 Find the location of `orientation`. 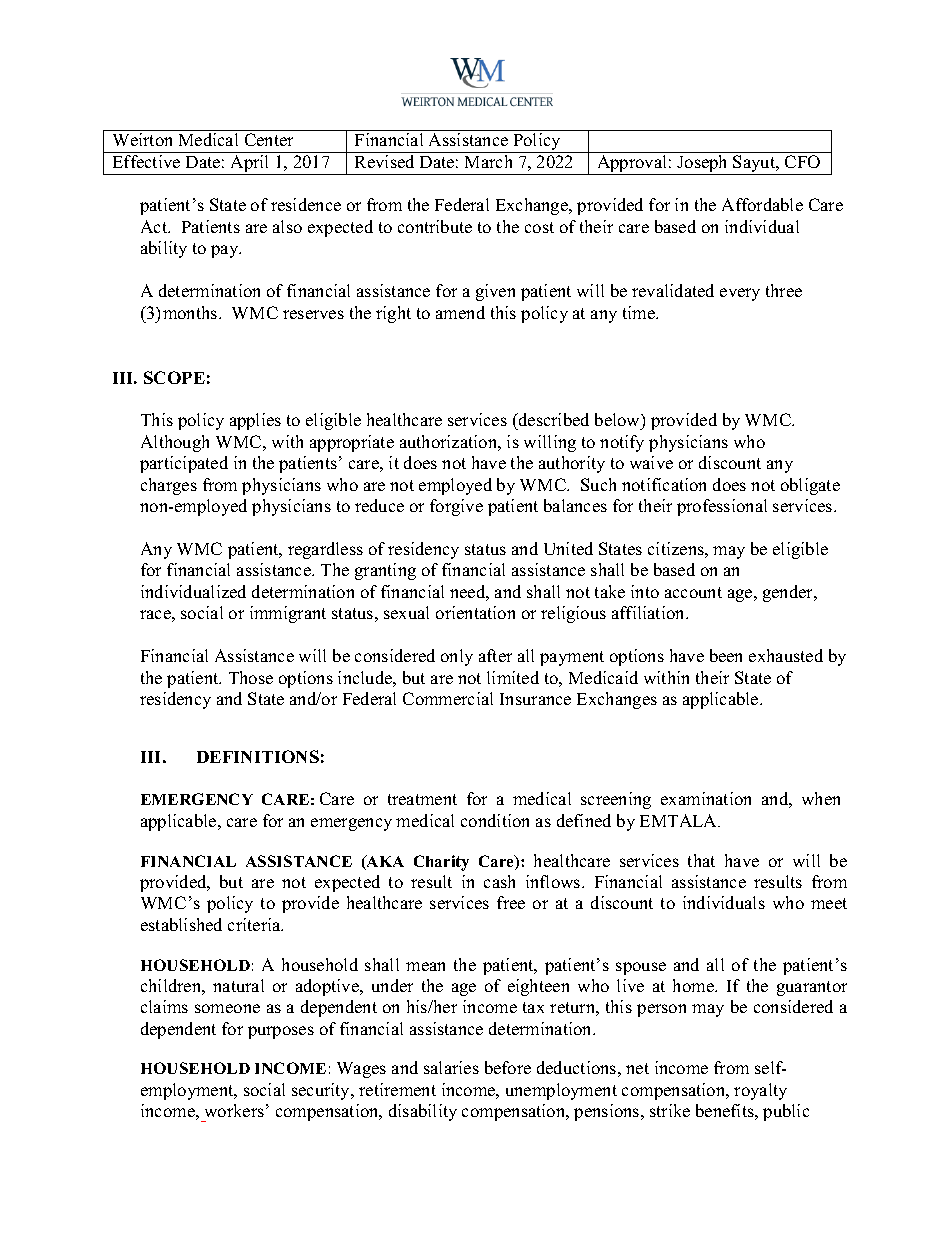

orientation is located at coordinates (475, 612).
